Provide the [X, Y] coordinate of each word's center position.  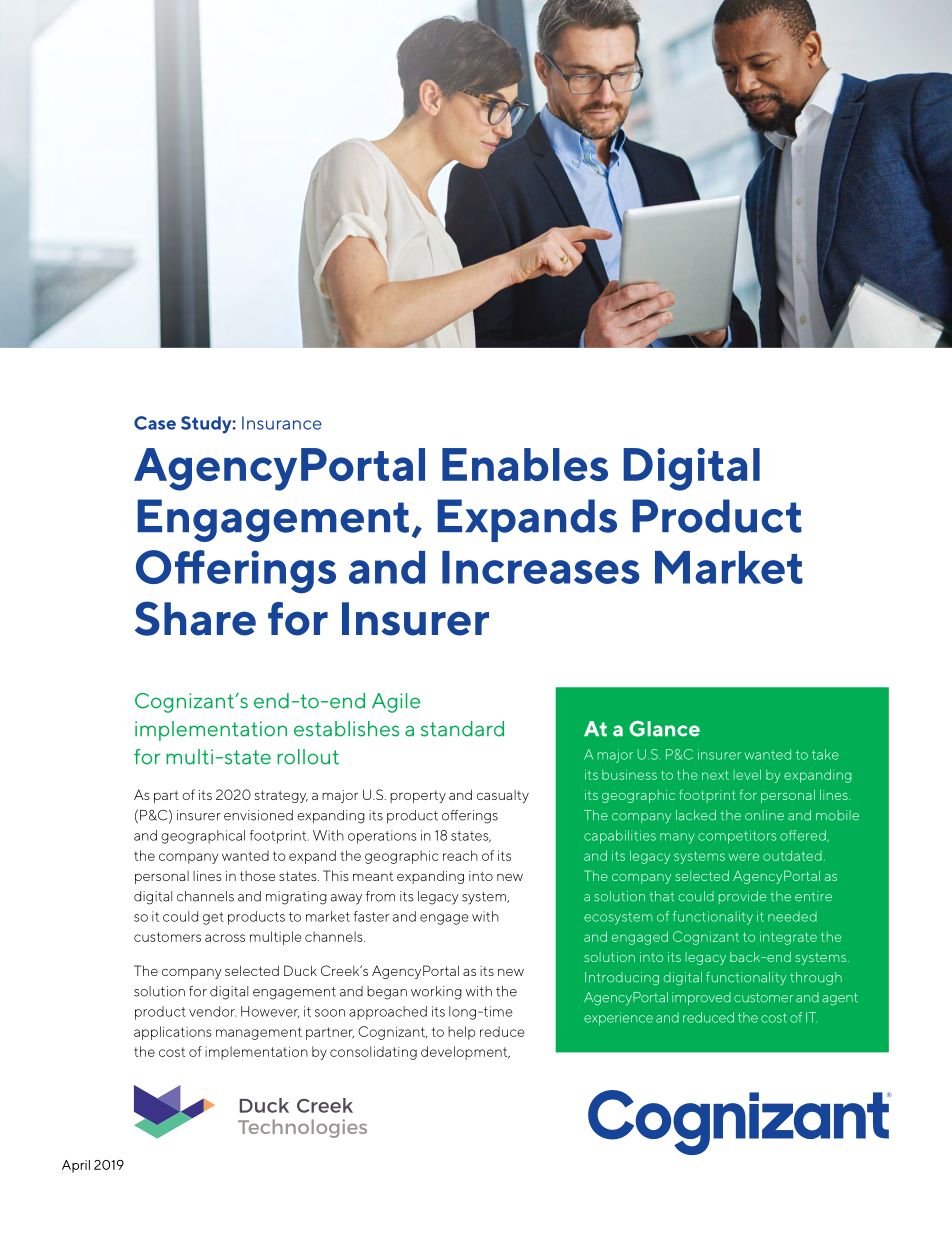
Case [155, 423]
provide [742, 897]
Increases [541, 567]
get [213, 918]
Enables [525, 464]
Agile [396, 703]
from [380, 896]
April [76, 1166]
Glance [664, 728]
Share [195, 618]
